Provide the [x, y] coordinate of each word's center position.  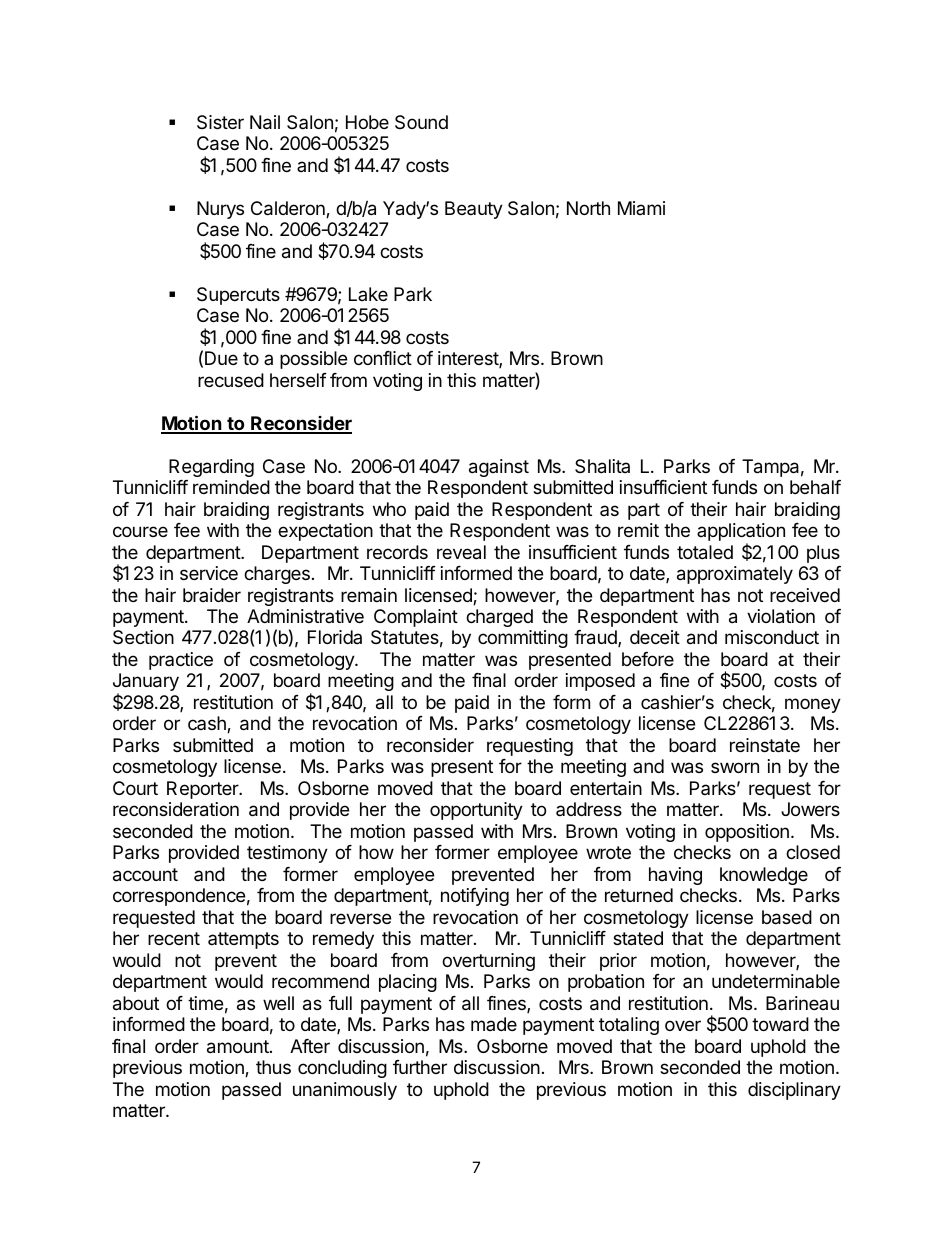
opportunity [476, 811]
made [494, 1024]
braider [212, 595]
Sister [220, 122]
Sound [421, 122]
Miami [641, 208]
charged [499, 618]
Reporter [204, 790]
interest [469, 359]
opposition [747, 833]
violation [781, 616]
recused [231, 380]
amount [239, 1047]
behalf [815, 487]
